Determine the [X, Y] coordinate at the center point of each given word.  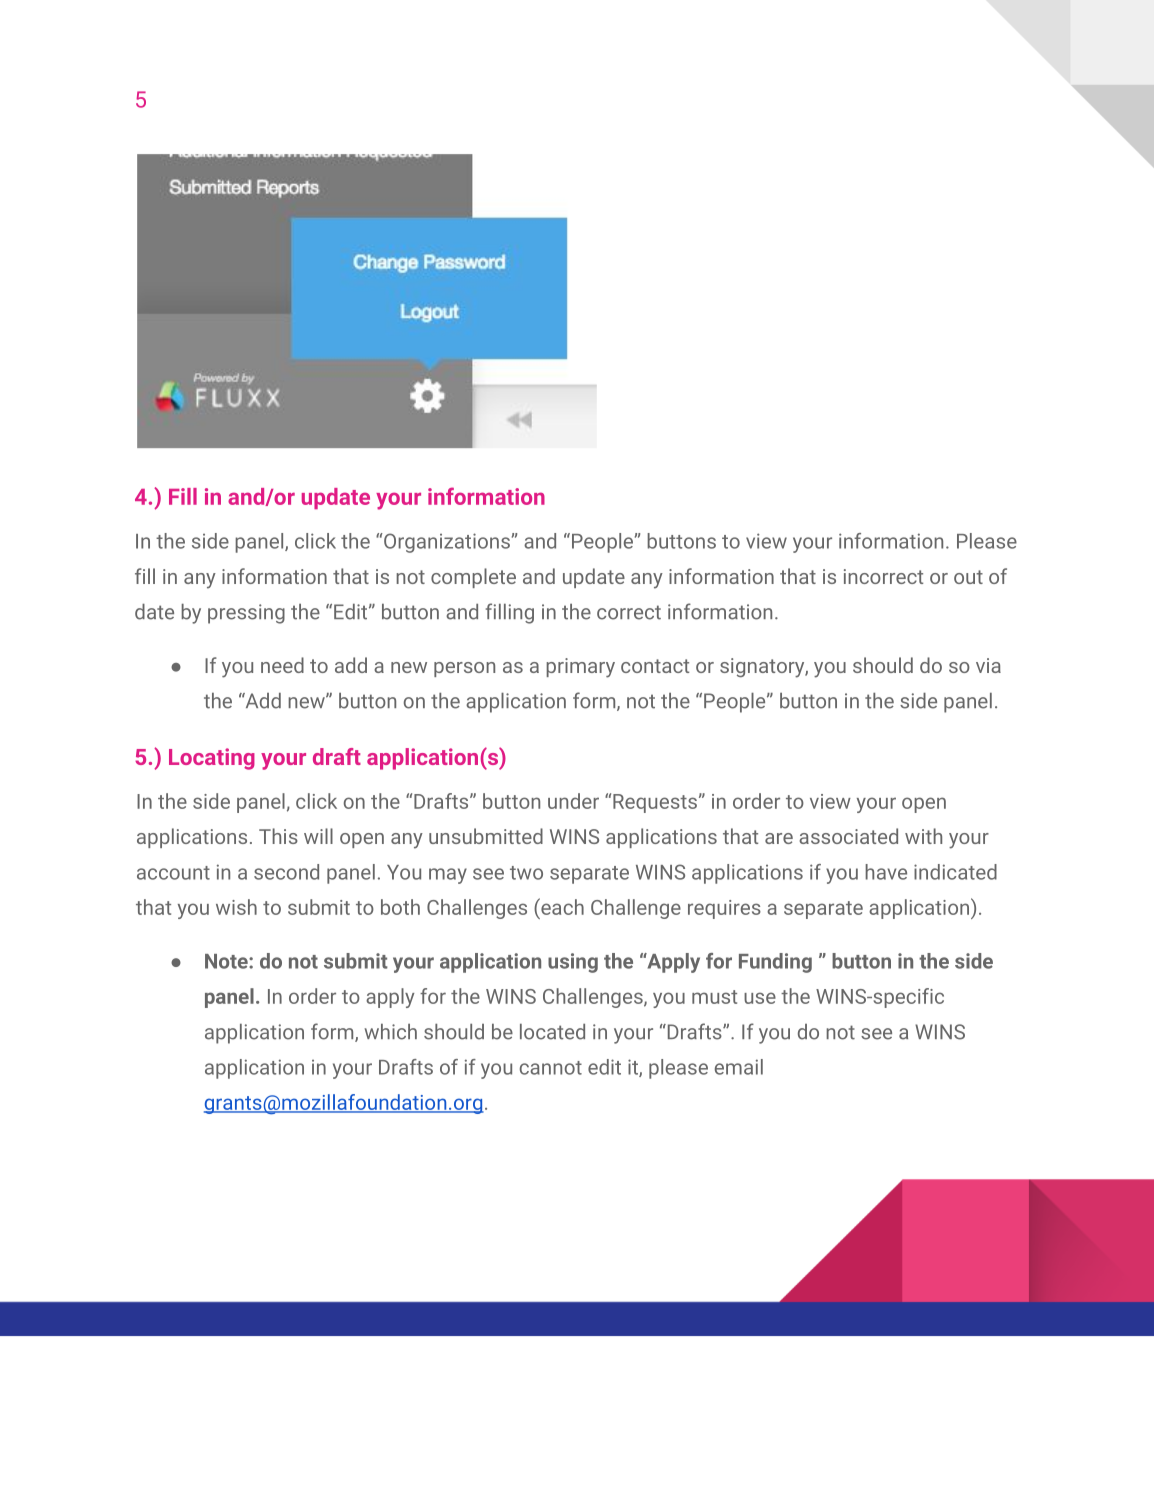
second [286, 872]
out [968, 577]
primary [580, 668]
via [988, 665]
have [886, 872]
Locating [212, 759]
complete [473, 578]
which [390, 1032]
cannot [551, 1068]
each [561, 906]
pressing [246, 614]
